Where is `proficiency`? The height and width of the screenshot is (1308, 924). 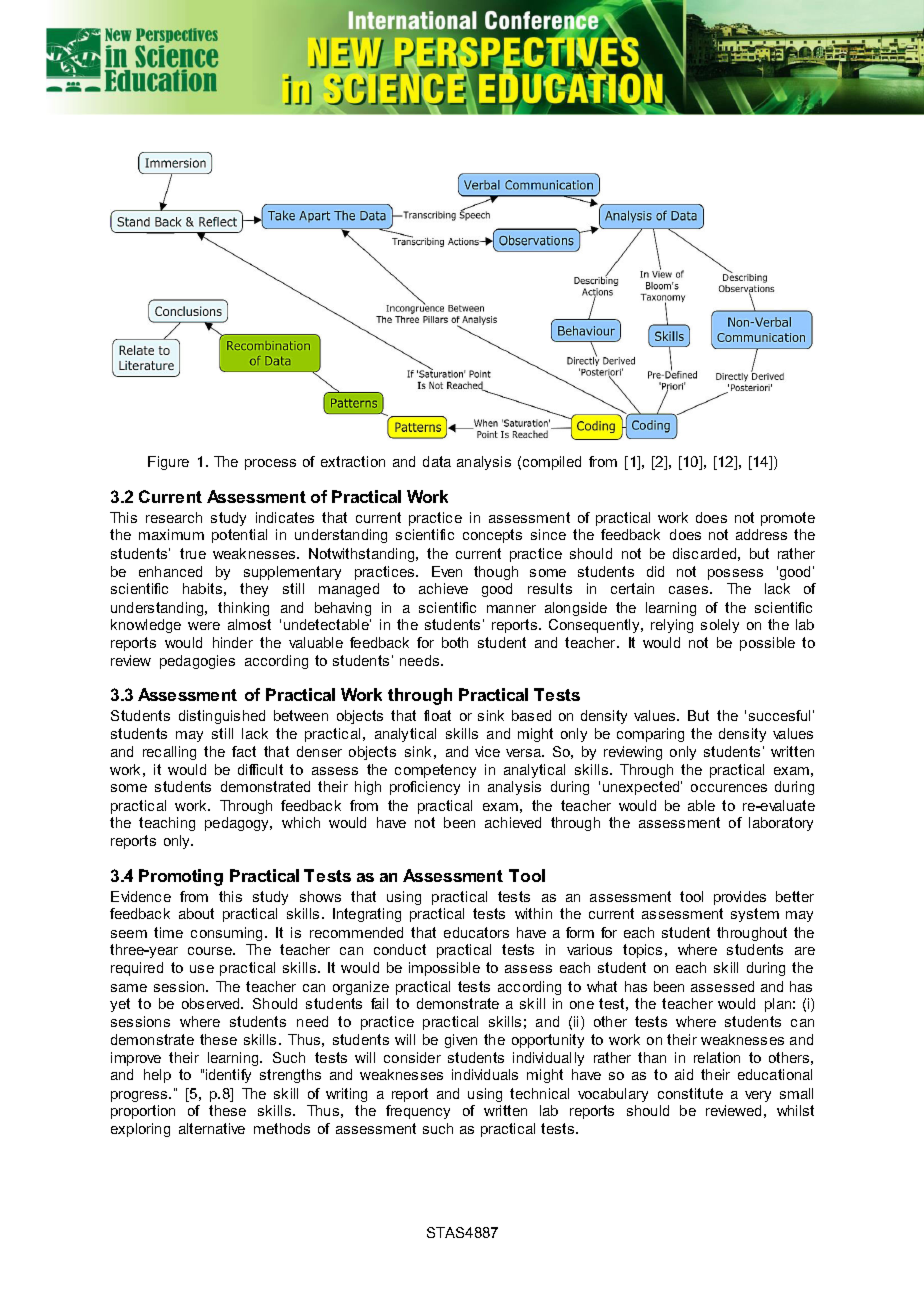
proficiency is located at coordinates (425, 788).
